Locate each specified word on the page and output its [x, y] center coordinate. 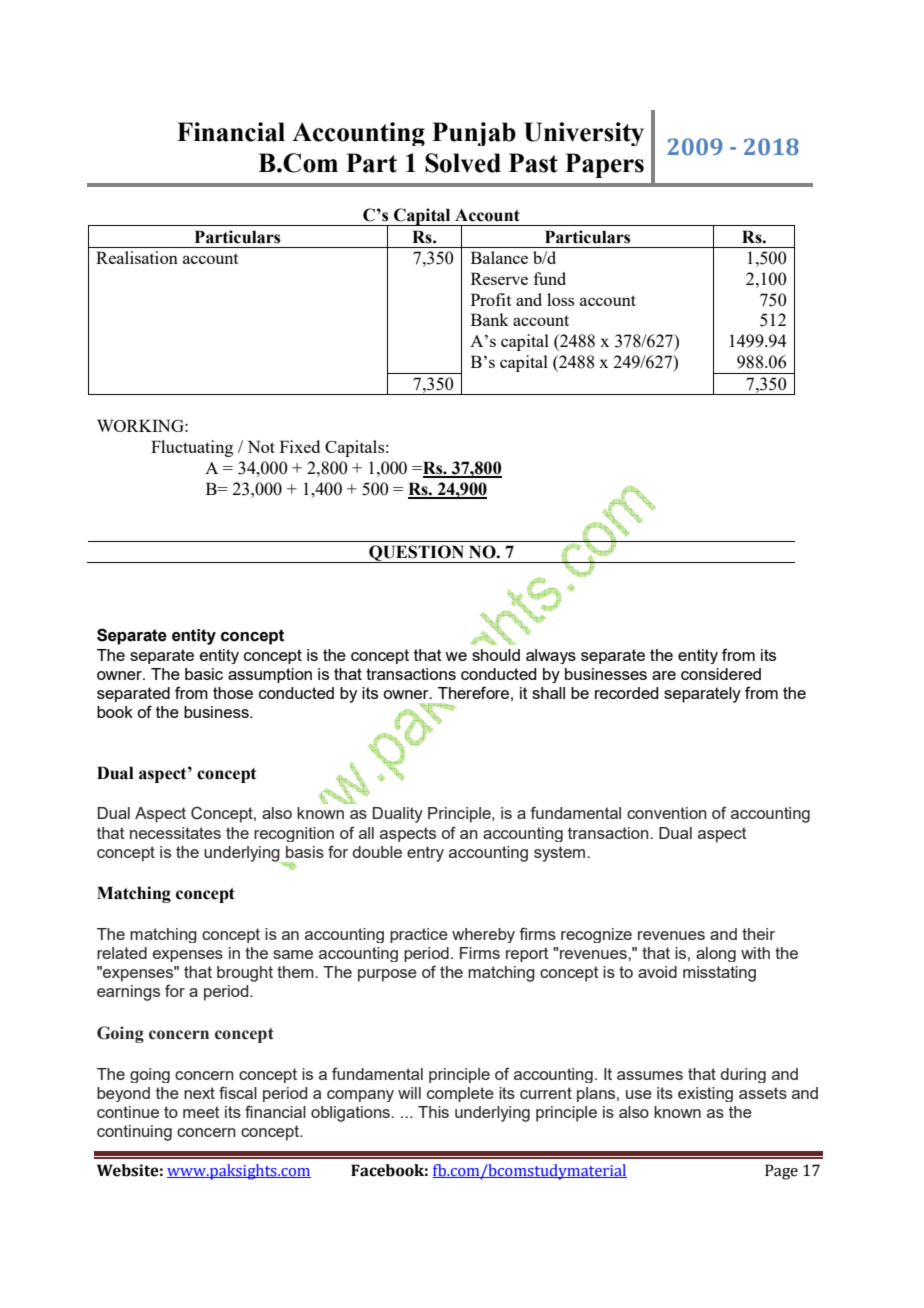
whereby [483, 935]
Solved [463, 163]
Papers [604, 165]
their [758, 934]
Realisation [137, 257]
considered [721, 674]
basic [204, 674]
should [496, 655]
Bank [490, 319]
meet [201, 1112]
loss [560, 299]
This [433, 1112]
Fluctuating [192, 448]
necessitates [175, 833]
